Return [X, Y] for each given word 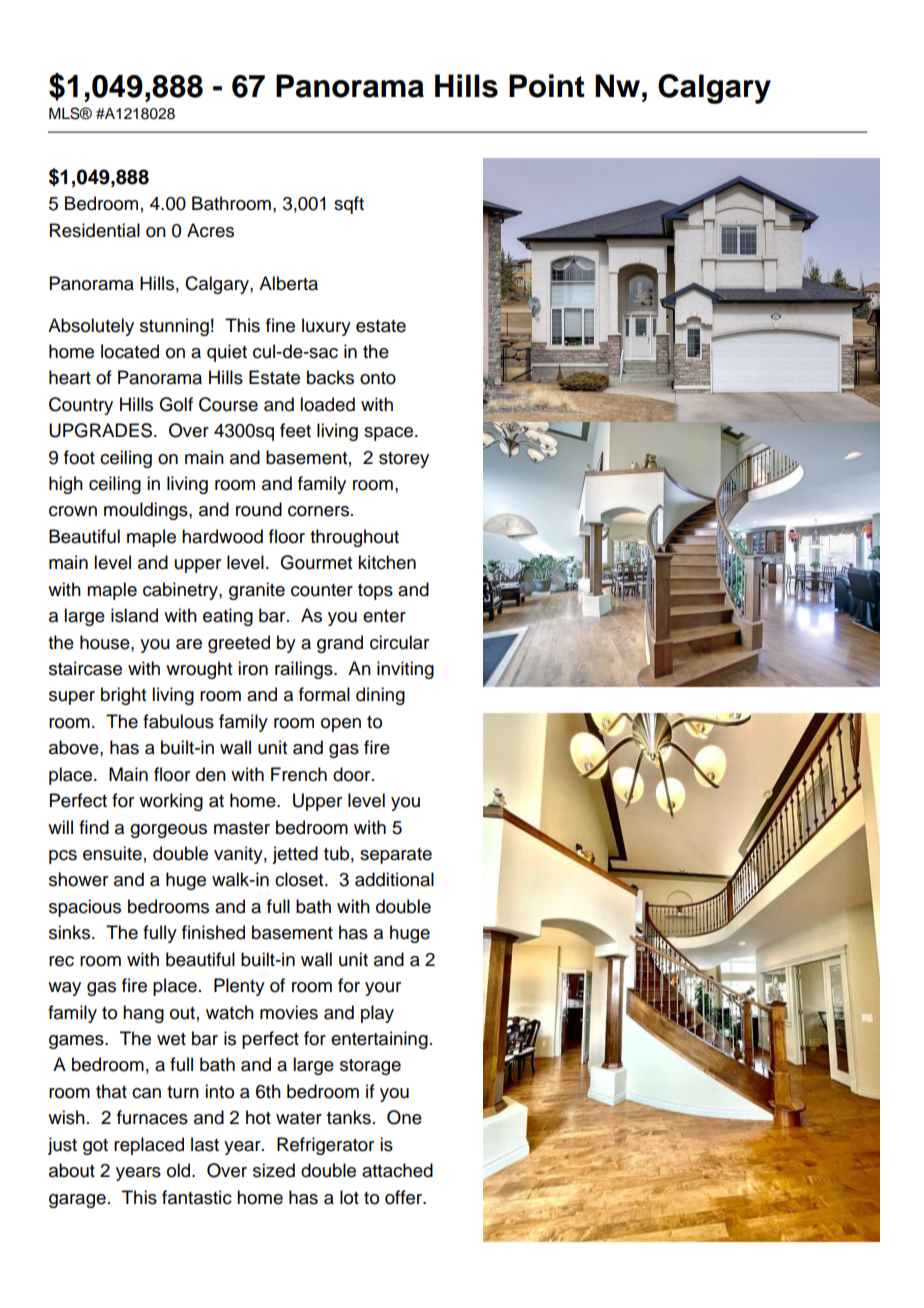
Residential [95, 230]
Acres [210, 230]
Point [547, 86]
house [106, 642]
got [95, 1147]
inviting [405, 670]
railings [305, 670]
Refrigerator [325, 1146]
